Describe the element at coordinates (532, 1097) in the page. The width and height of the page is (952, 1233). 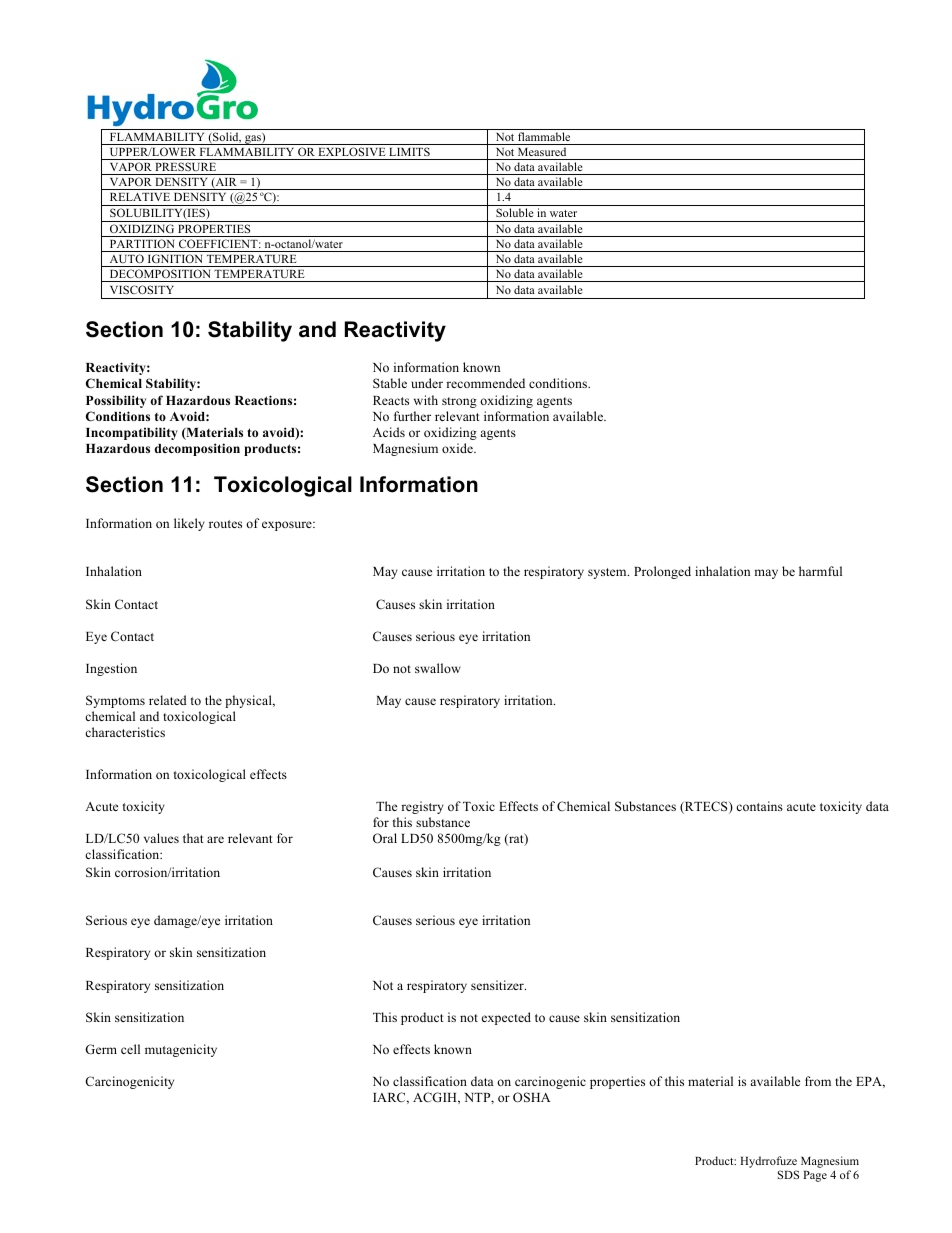
I see `OSHA` at that location.
